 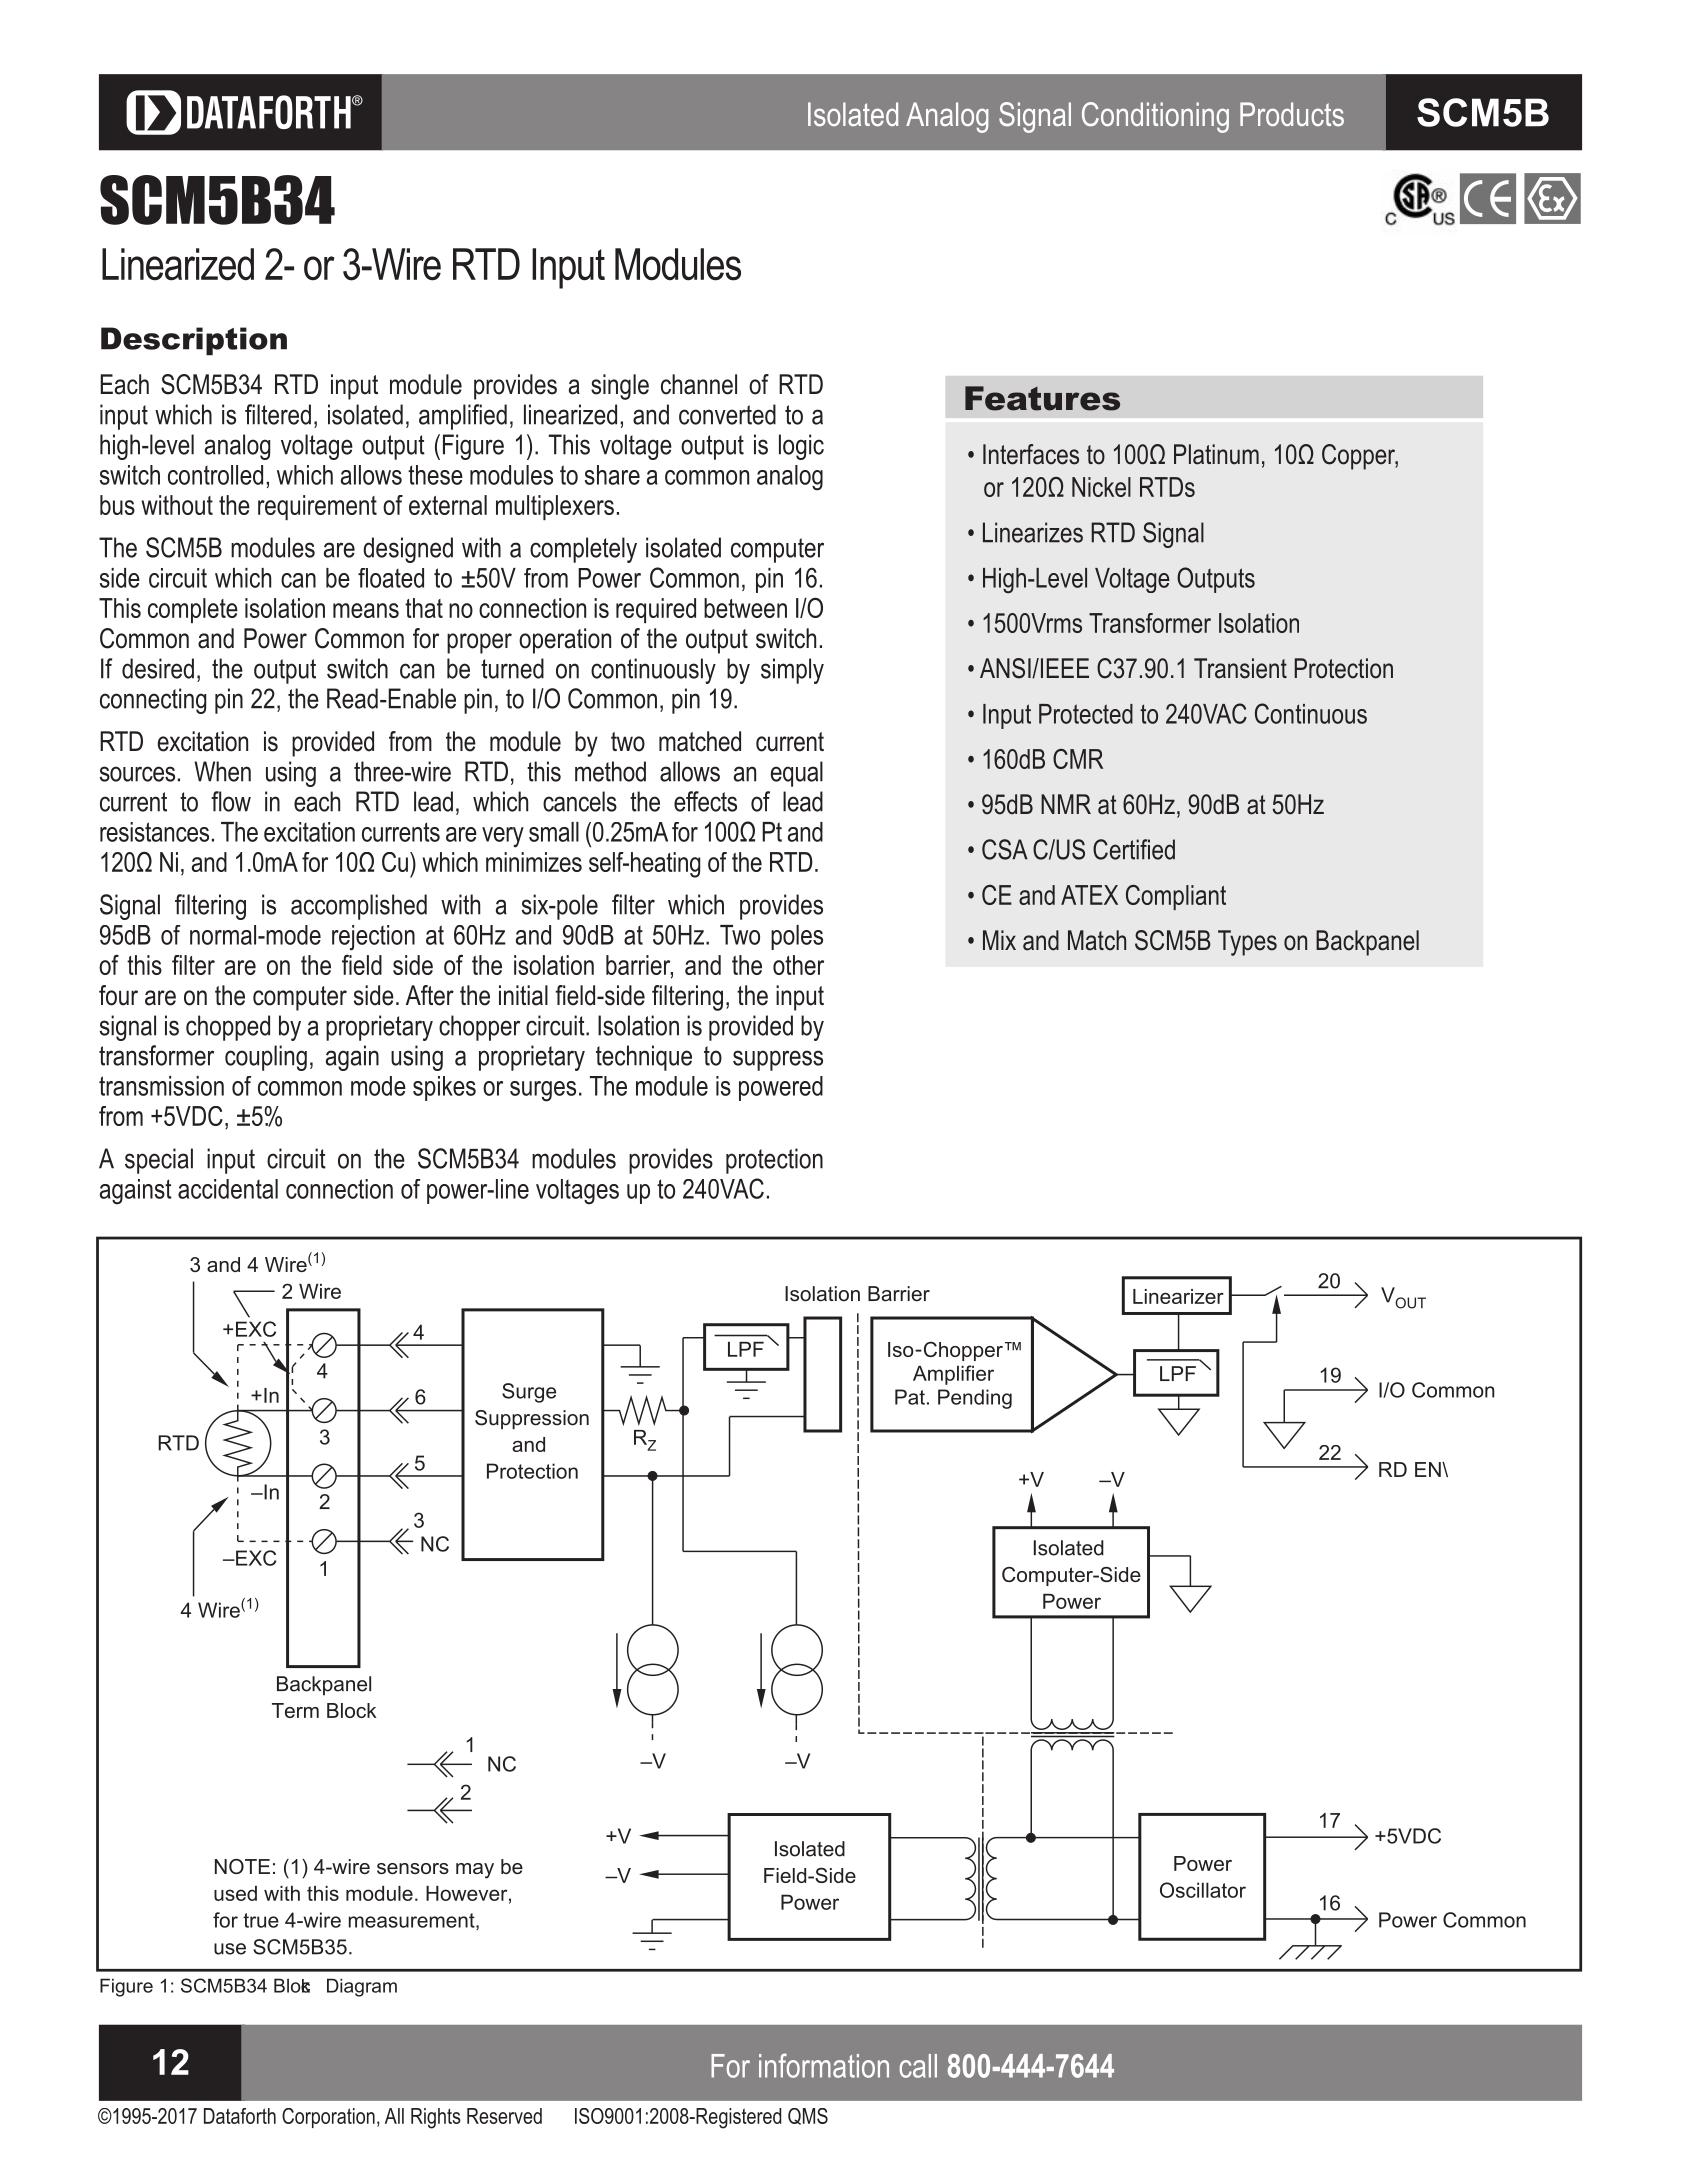 I want to click on accidental, so click(x=228, y=1189).
